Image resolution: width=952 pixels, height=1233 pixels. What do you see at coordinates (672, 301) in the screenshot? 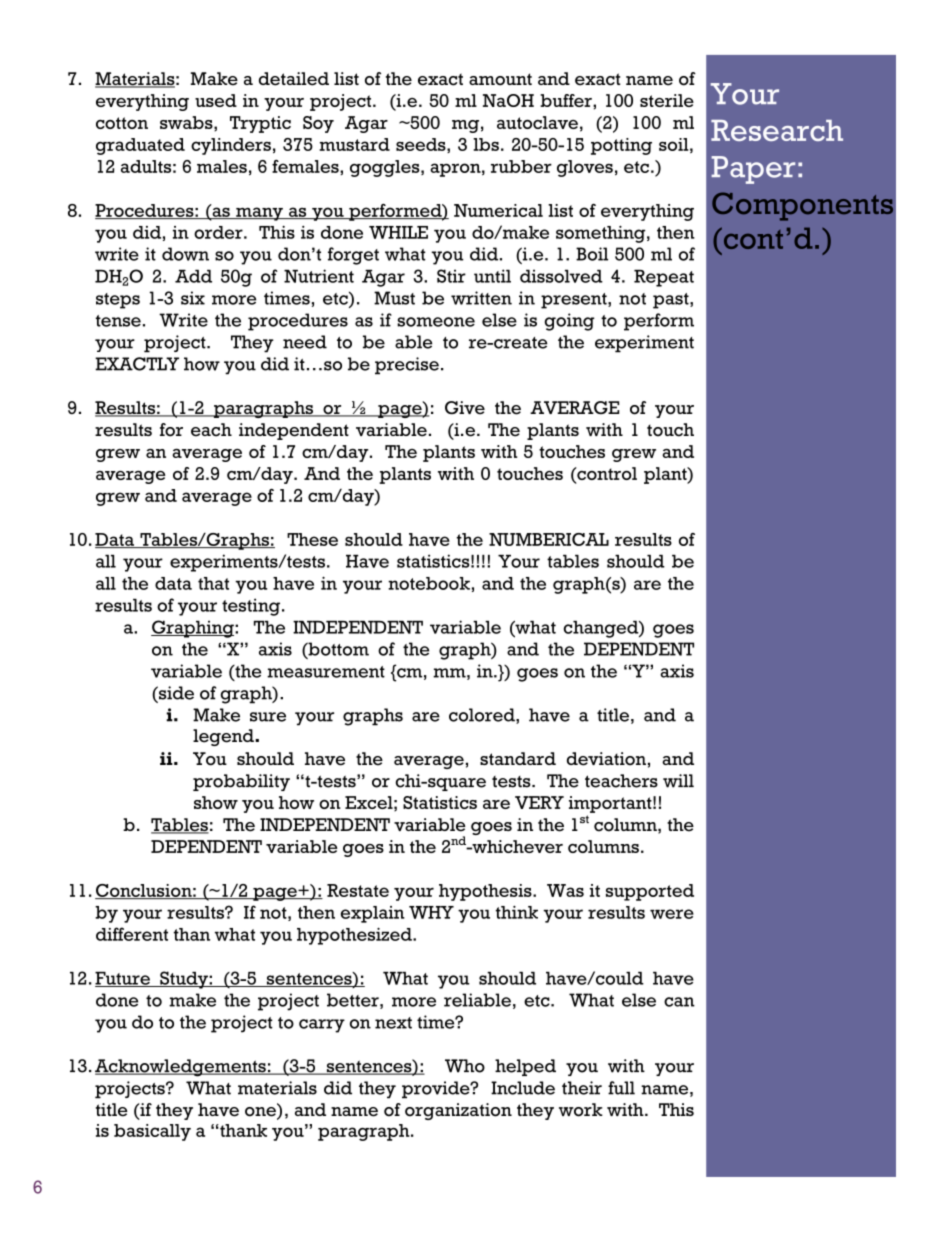
I see `past` at bounding box center [672, 301].
